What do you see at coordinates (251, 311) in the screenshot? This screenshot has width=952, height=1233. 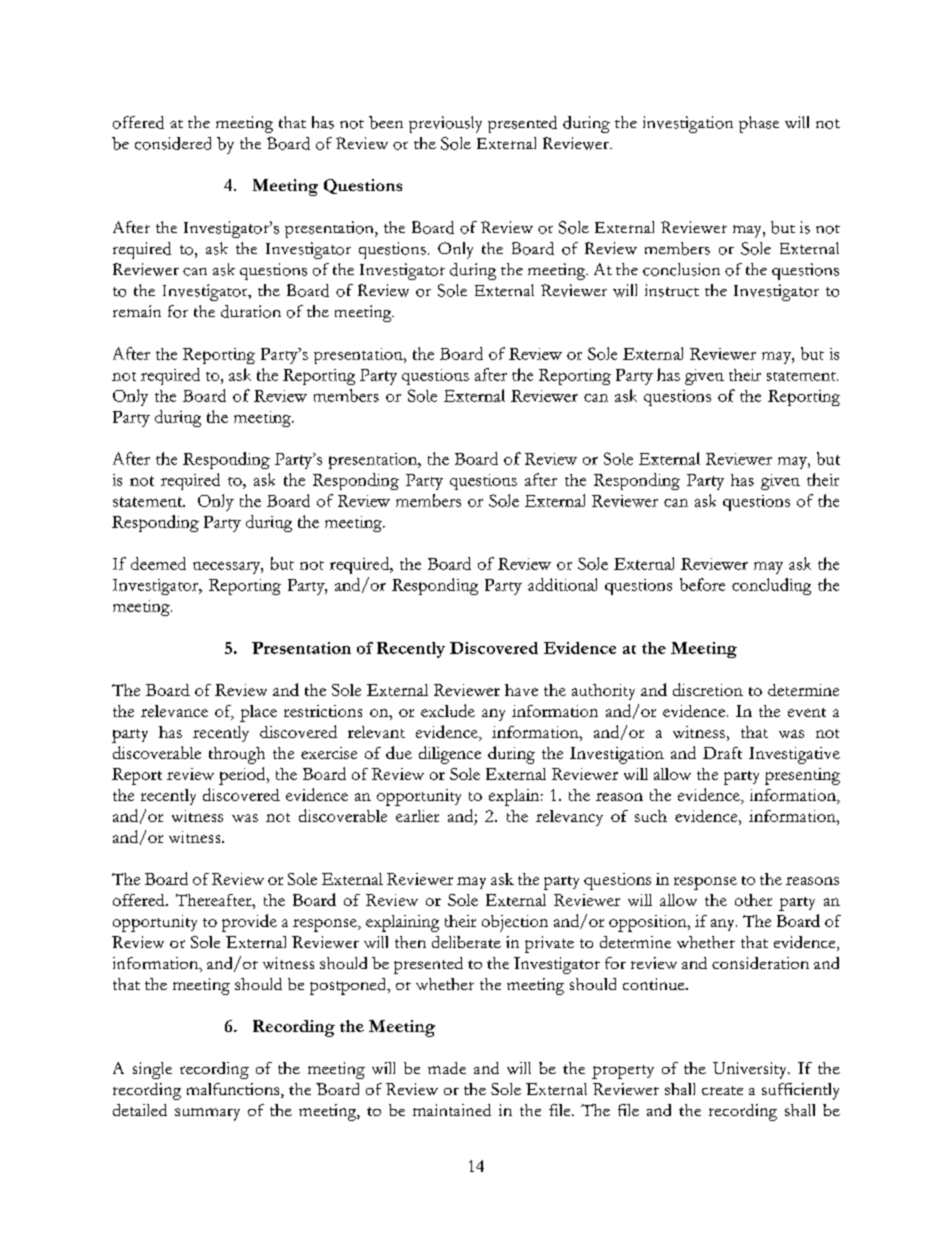 I see `duration` at bounding box center [251, 311].
